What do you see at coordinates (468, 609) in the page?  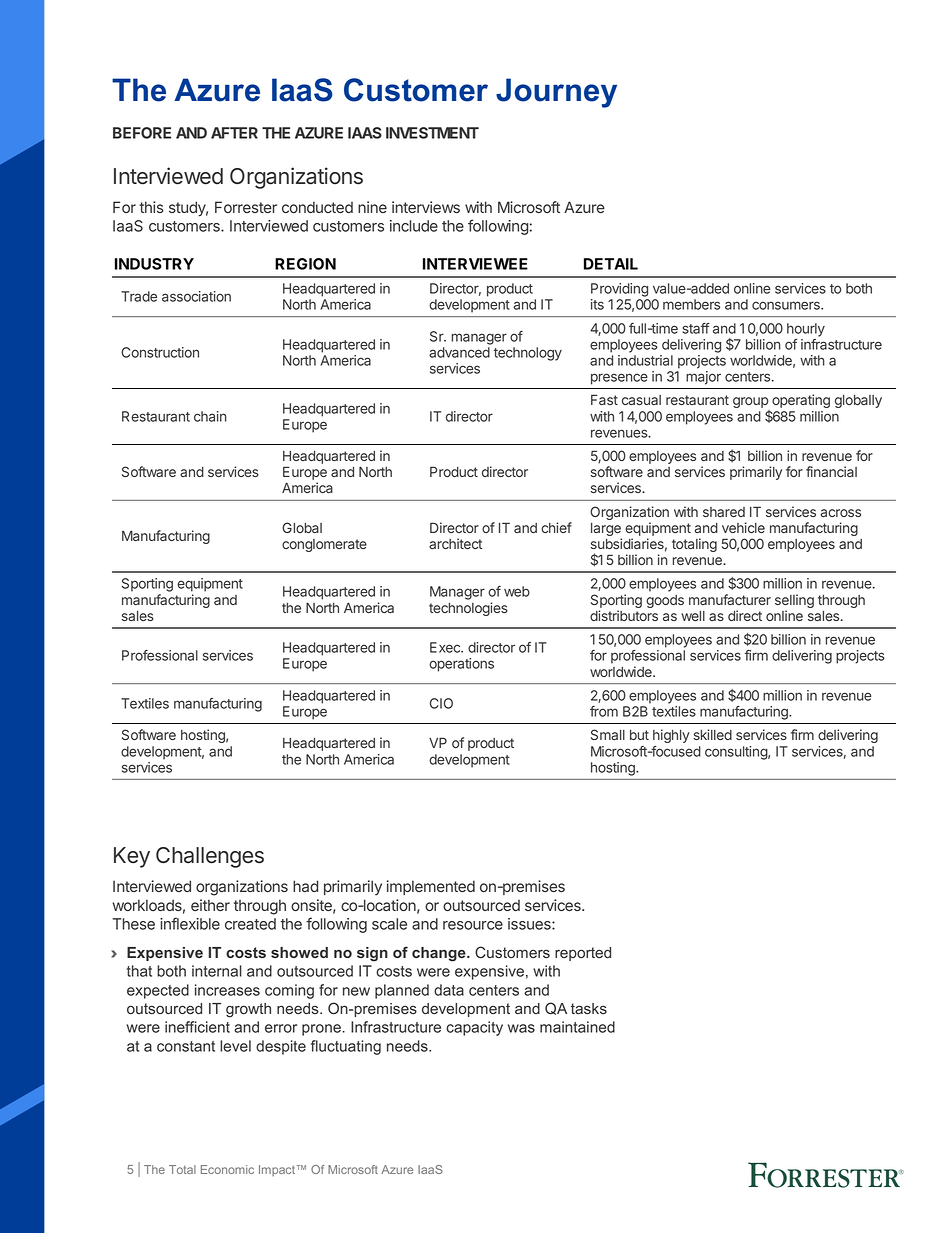 I see `technologies` at bounding box center [468, 609].
